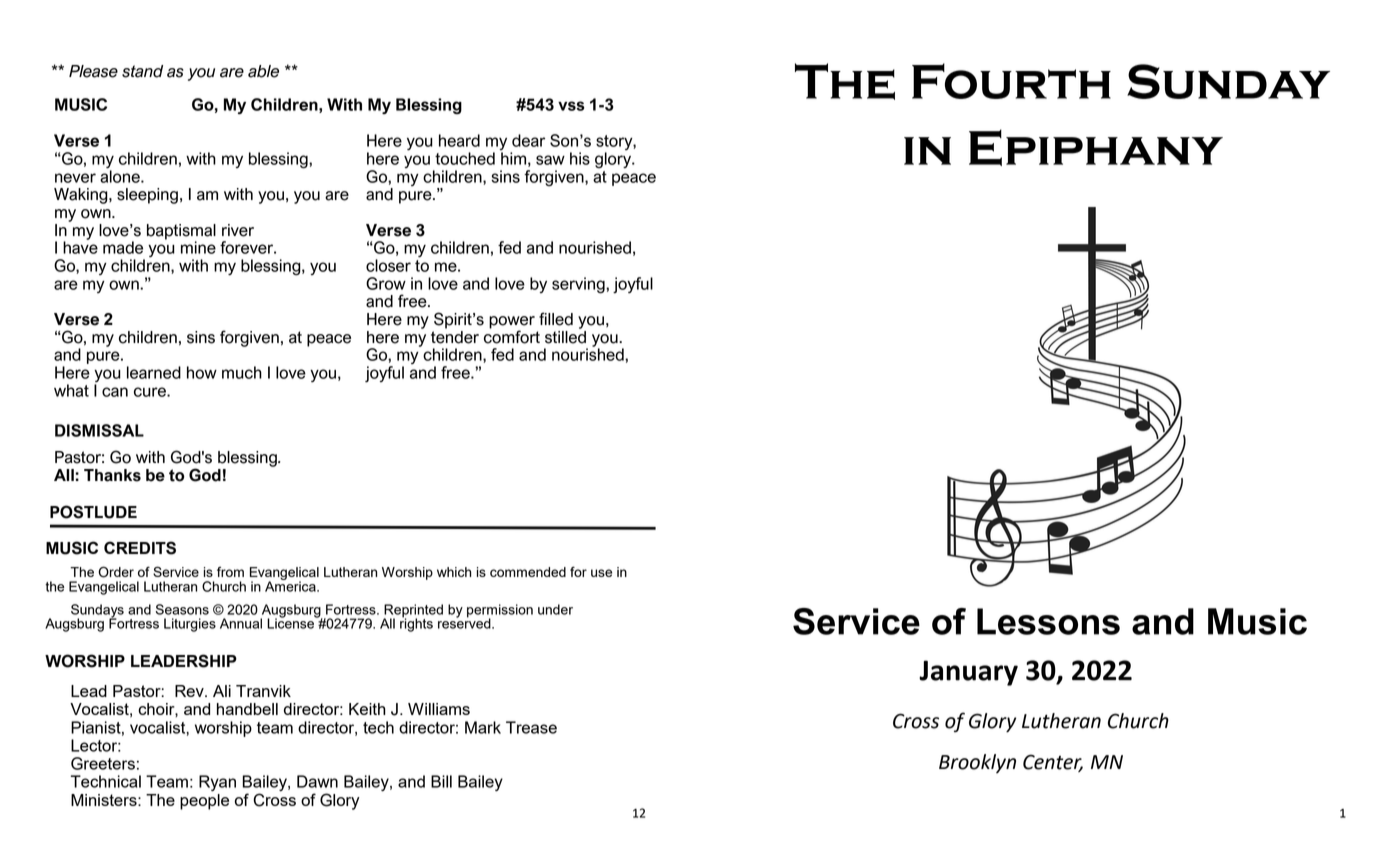 This document has height=850, width=1400. What do you see at coordinates (142, 71) in the document?
I see `stand` at bounding box center [142, 71].
